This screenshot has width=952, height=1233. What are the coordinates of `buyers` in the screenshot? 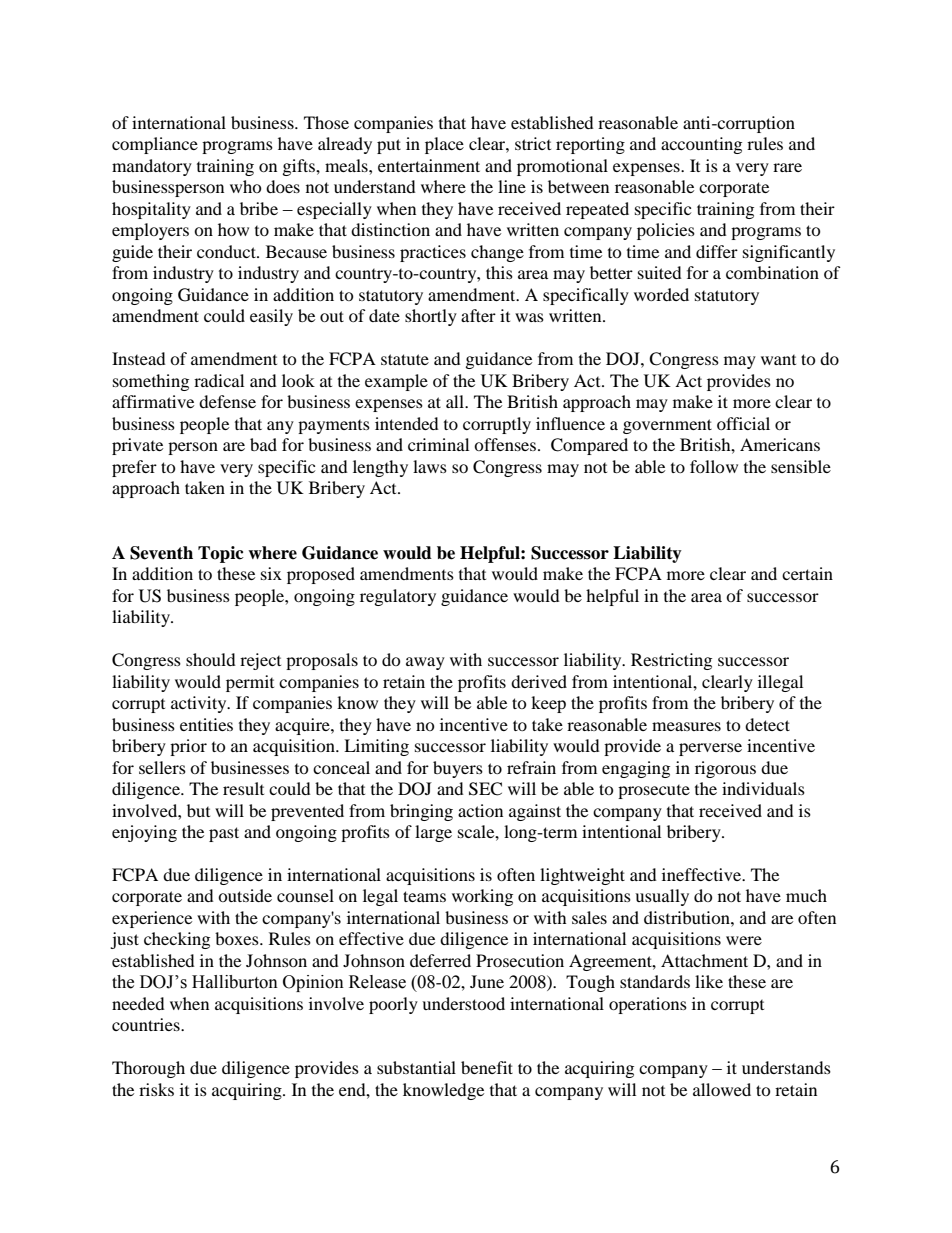 It's located at (458, 769).
